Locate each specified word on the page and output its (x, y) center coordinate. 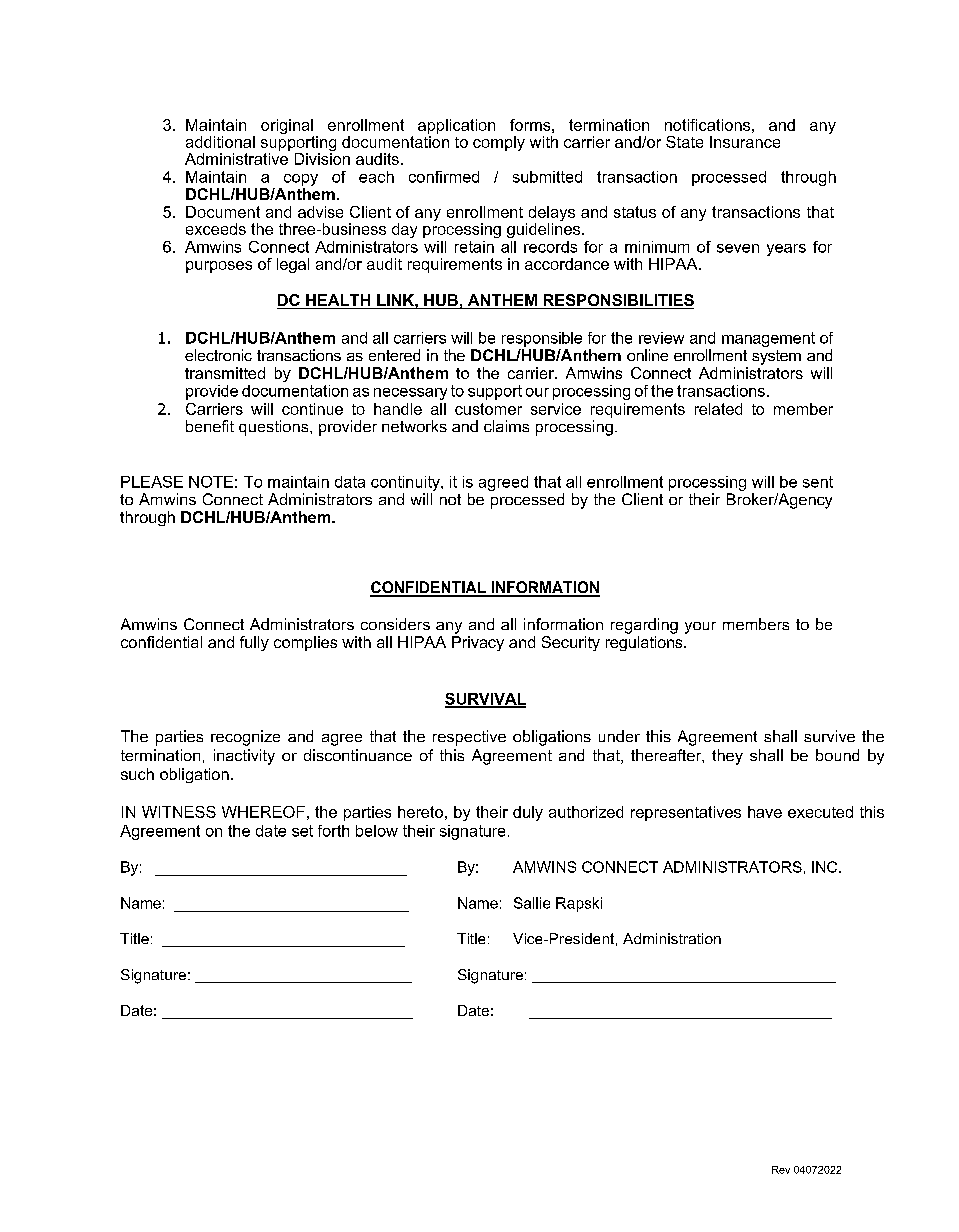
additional (220, 142)
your (700, 628)
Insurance (745, 142)
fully (254, 643)
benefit (210, 426)
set (302, 831)
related (718, 409)
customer (488, 409)
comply (499, 143)
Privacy (478, 643)
